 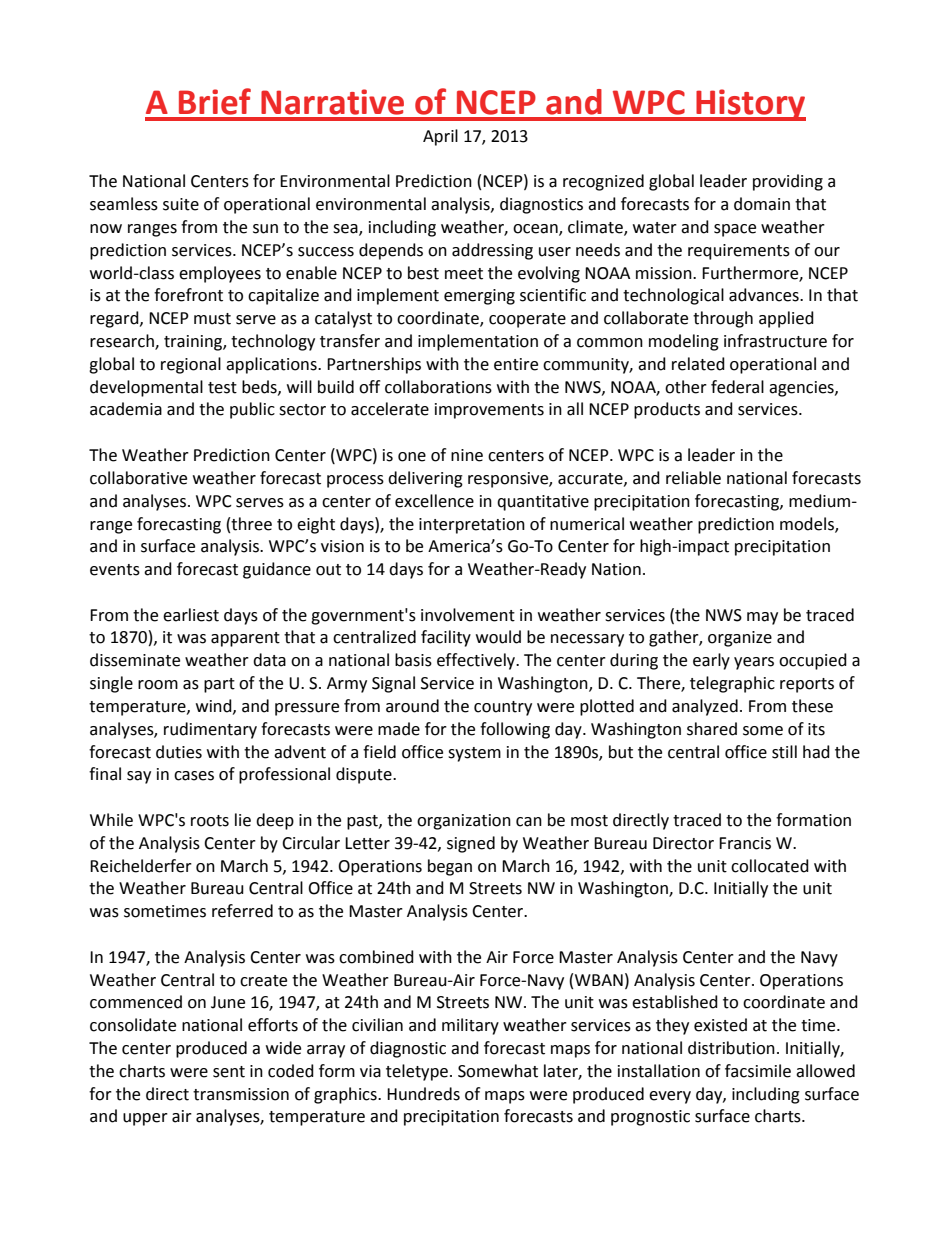 I want to click on facsimile, so click(x=758, y=1071).
